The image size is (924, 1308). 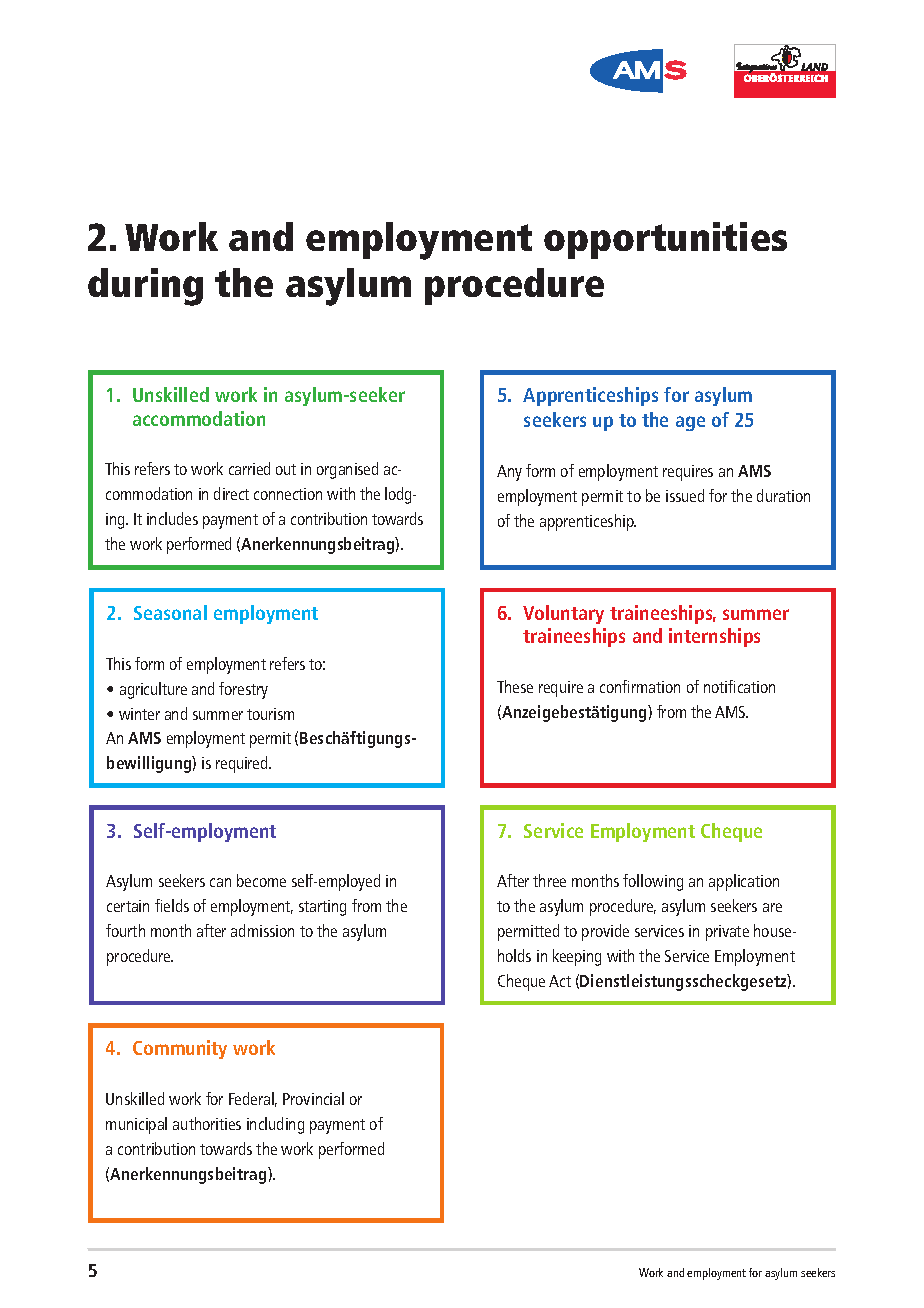 I want to click on opportunities, so click(x=665, y=240).
